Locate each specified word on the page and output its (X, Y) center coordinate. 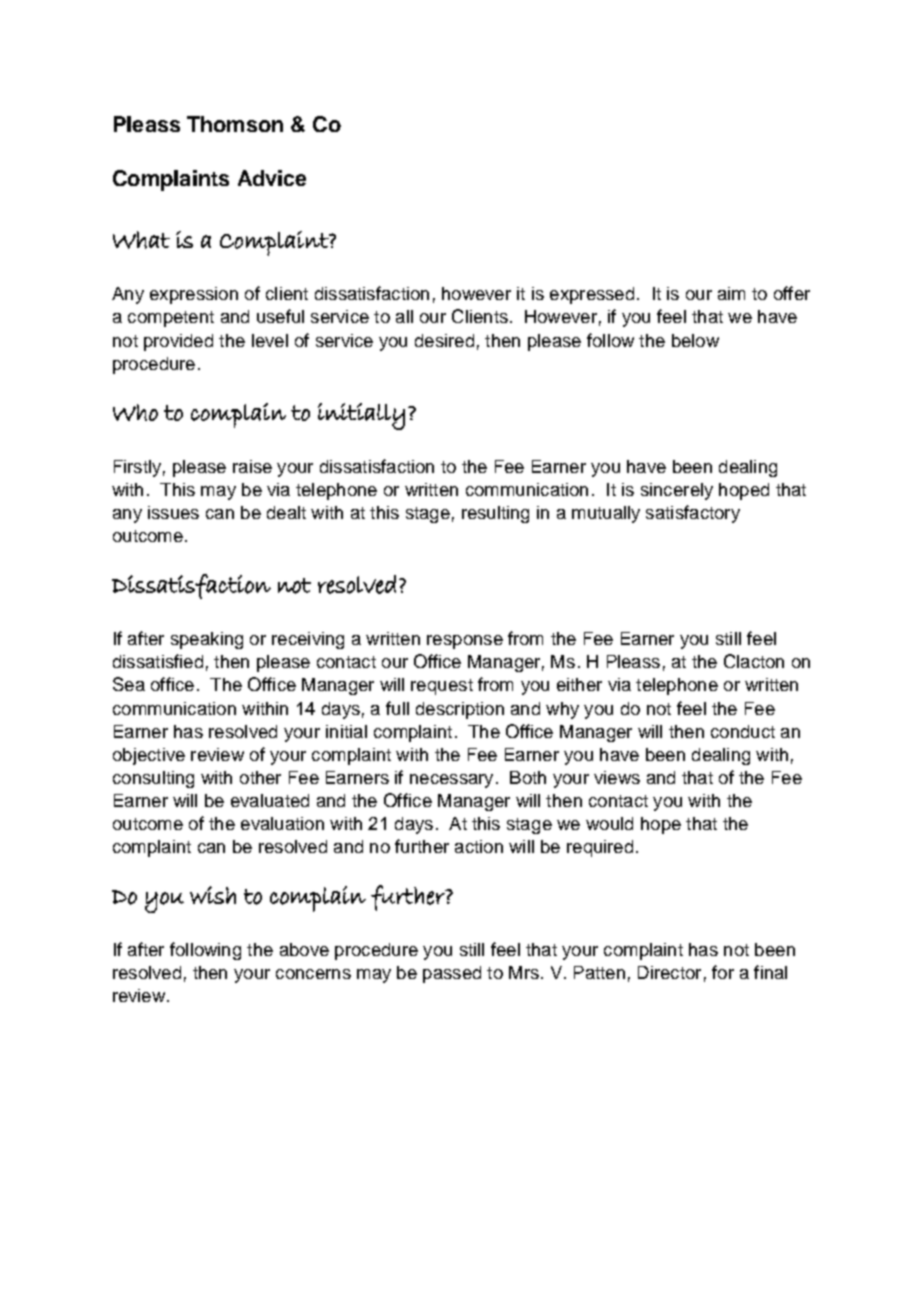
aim (731, 293)
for (723, 972)
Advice (272, 178)
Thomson (235, 124)
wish (213, 895)
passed (452, 974)
